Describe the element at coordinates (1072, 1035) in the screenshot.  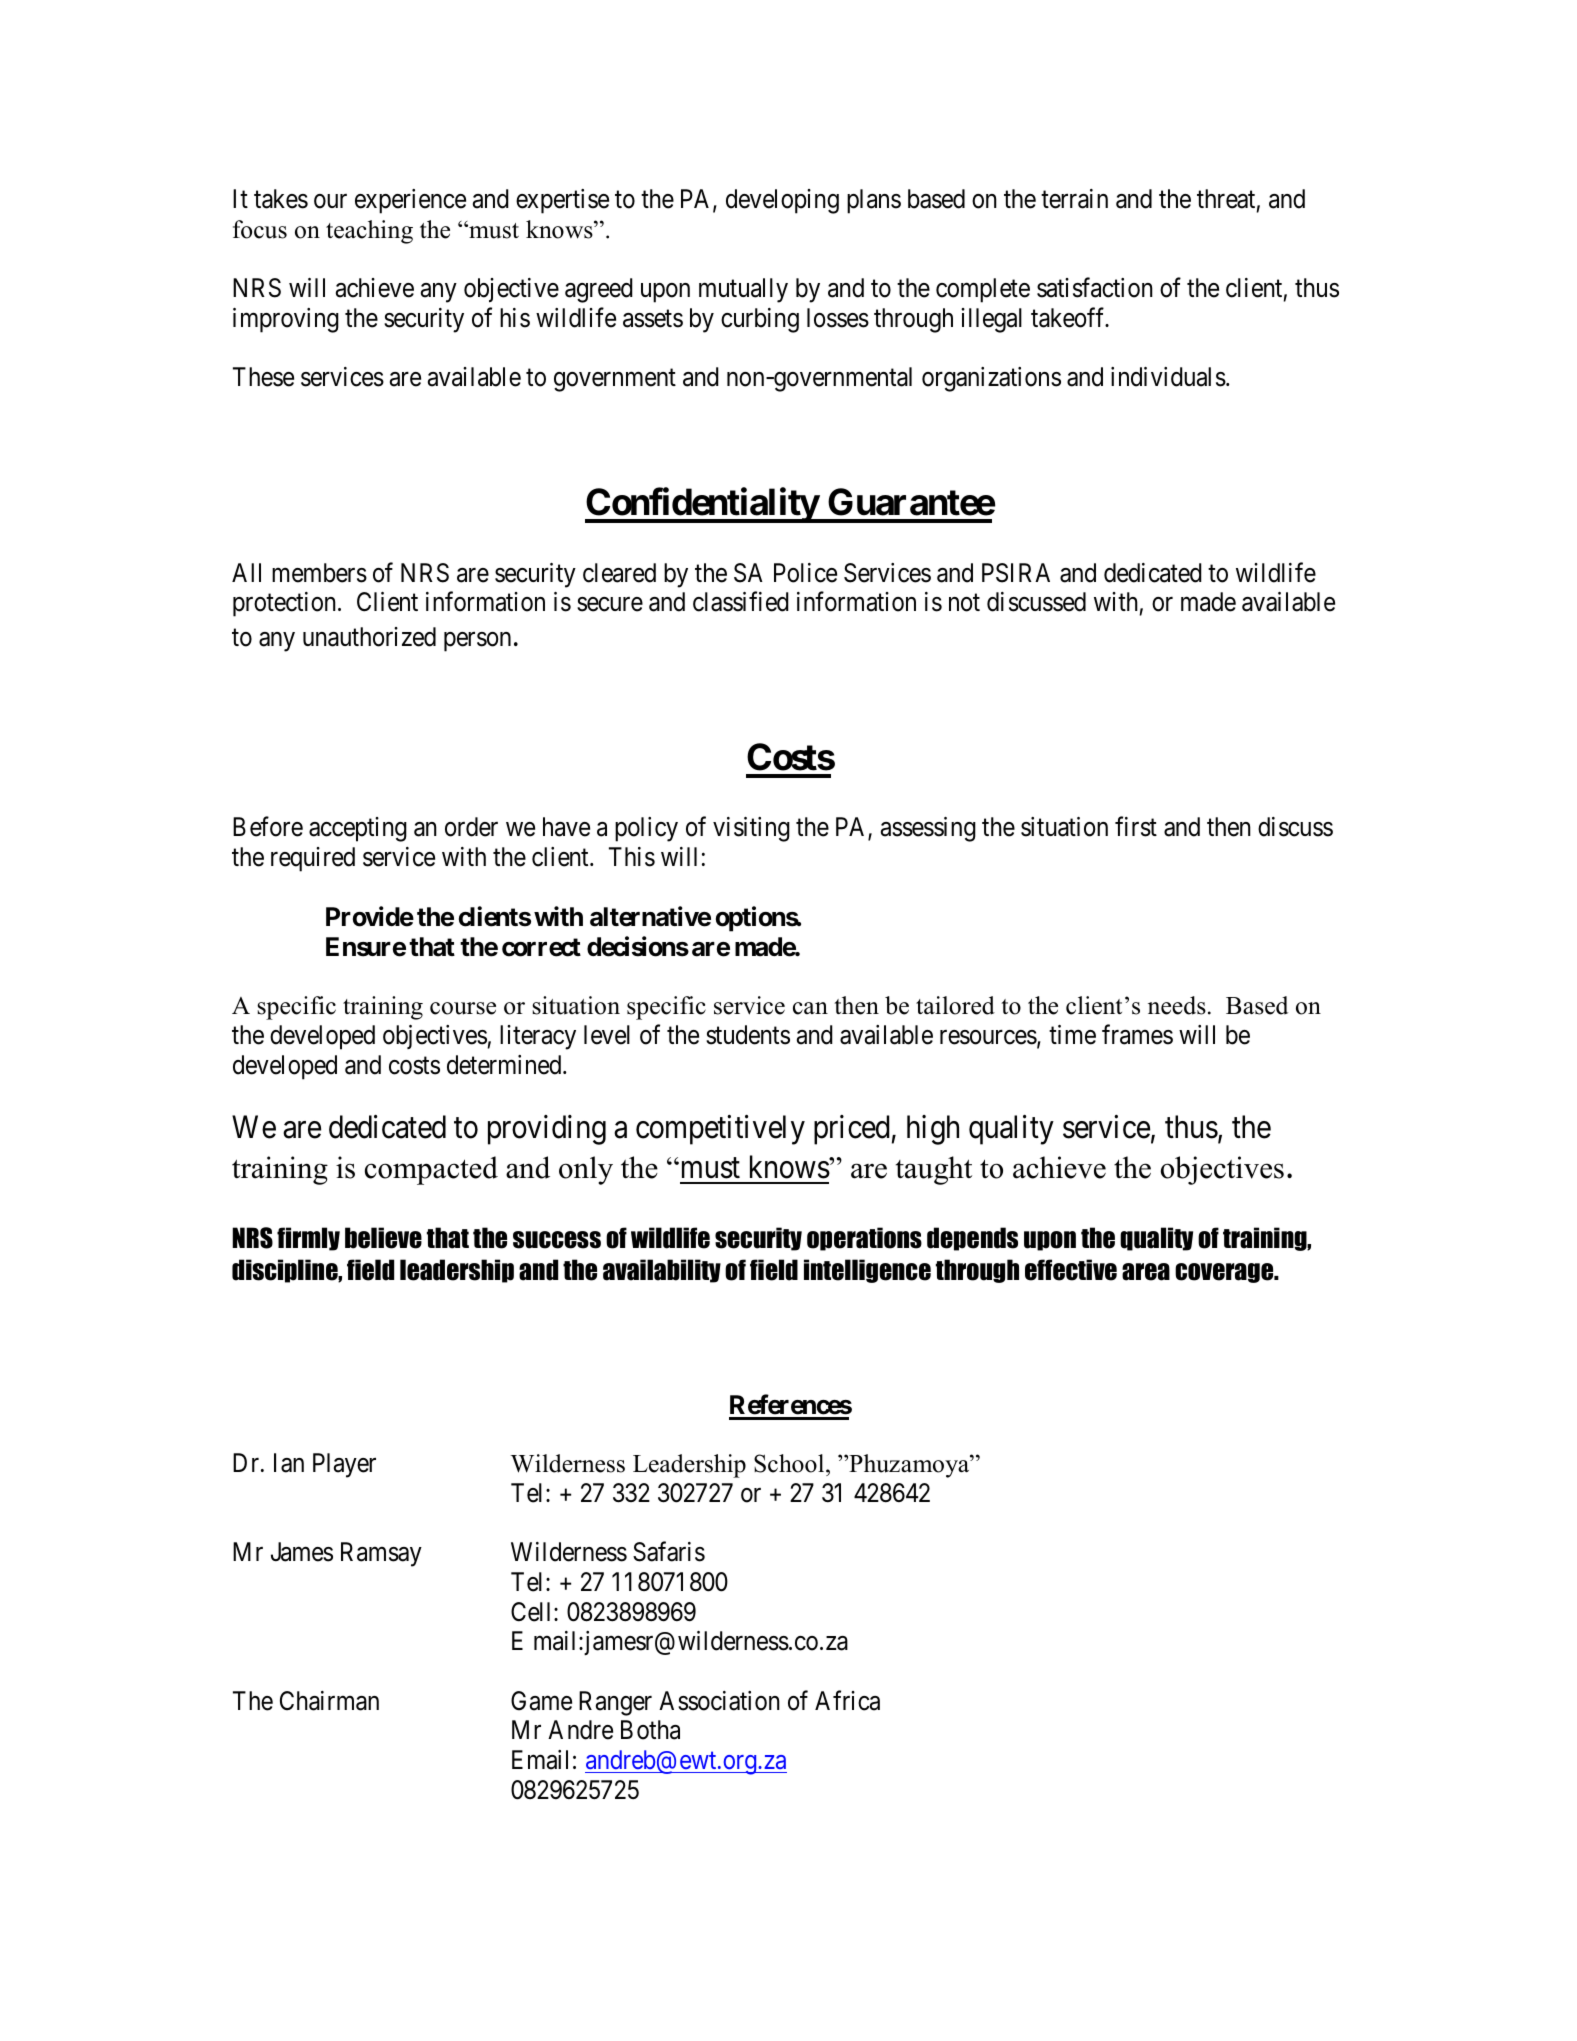
I see `time` at that location.
